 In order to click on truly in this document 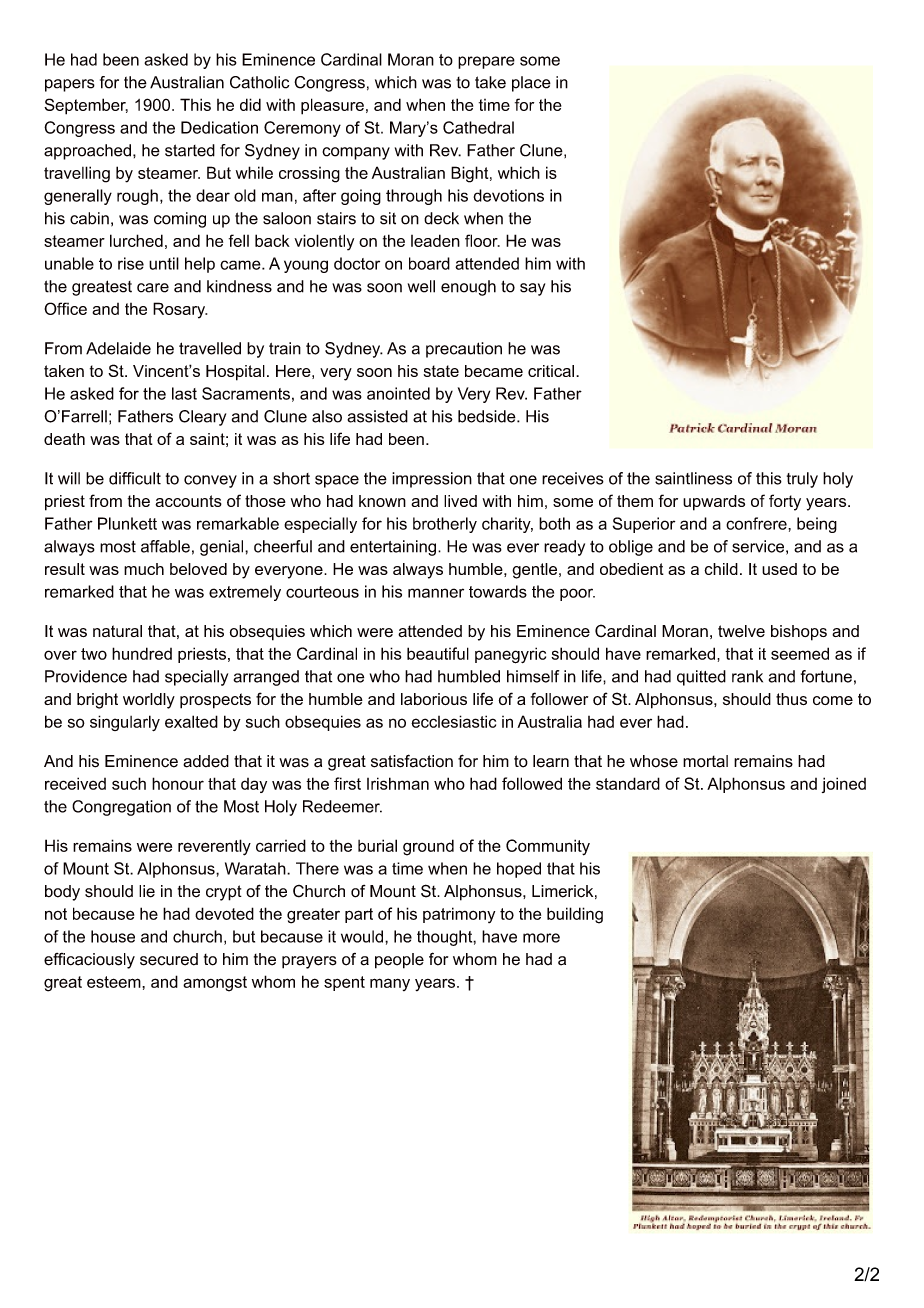, I will do `click(802, 480)`.
